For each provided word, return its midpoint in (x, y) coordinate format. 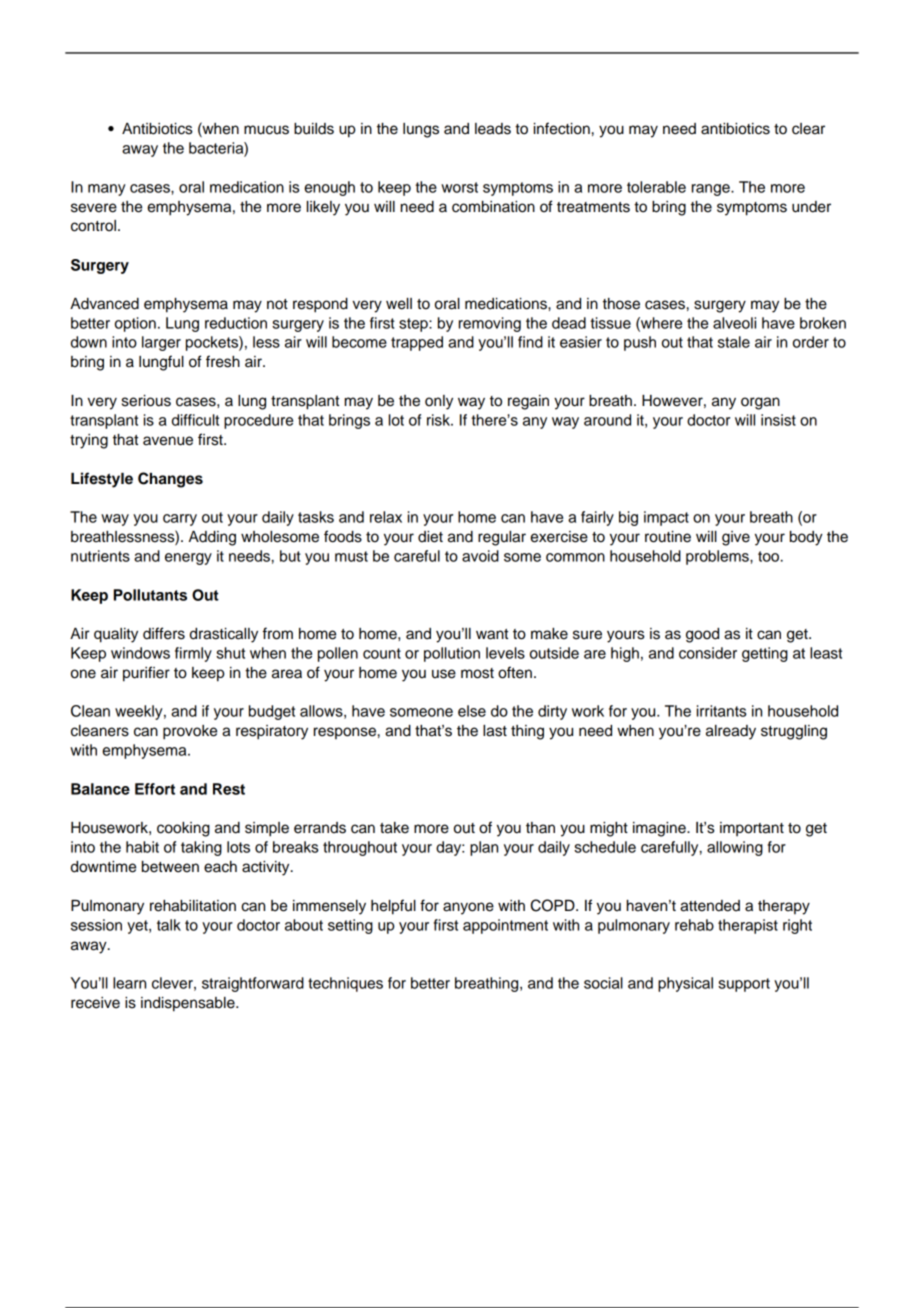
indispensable (189, 1004)
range (712, 190)
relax (386, 517)
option (135, 324)
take (394, 828)
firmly (193, 654)
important (752, 829)
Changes (170, 480)
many (107, 190)
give (736, 538)
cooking (183, 829)
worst (459, 187)
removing (490, 324)
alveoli (734, 323)
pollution (452, 654)
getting (765, 654)
